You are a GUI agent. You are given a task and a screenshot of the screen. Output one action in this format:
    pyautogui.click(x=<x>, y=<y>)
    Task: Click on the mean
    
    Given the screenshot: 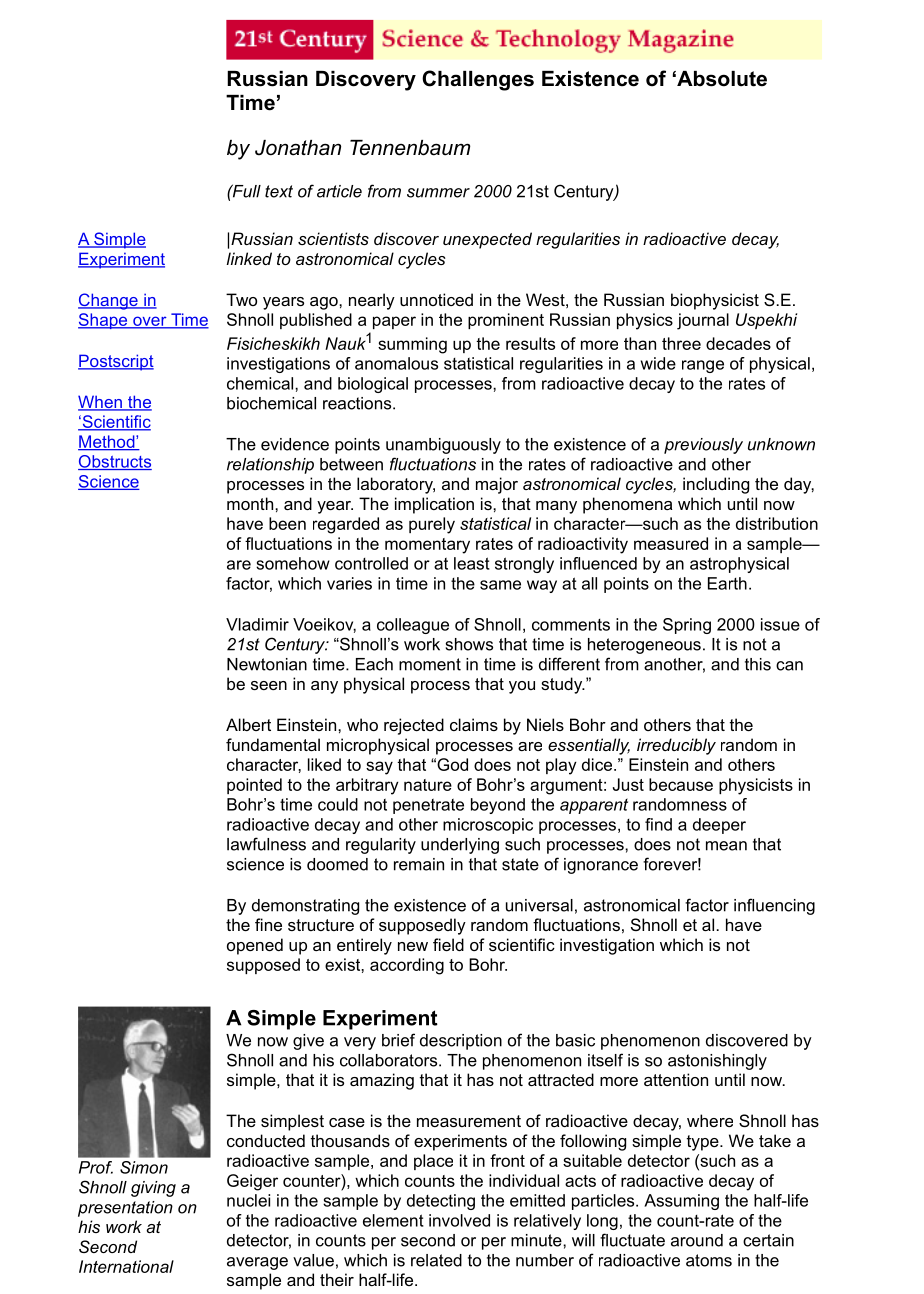 What is the action you would take?
    pyautogui.click(x=726, y=846)
